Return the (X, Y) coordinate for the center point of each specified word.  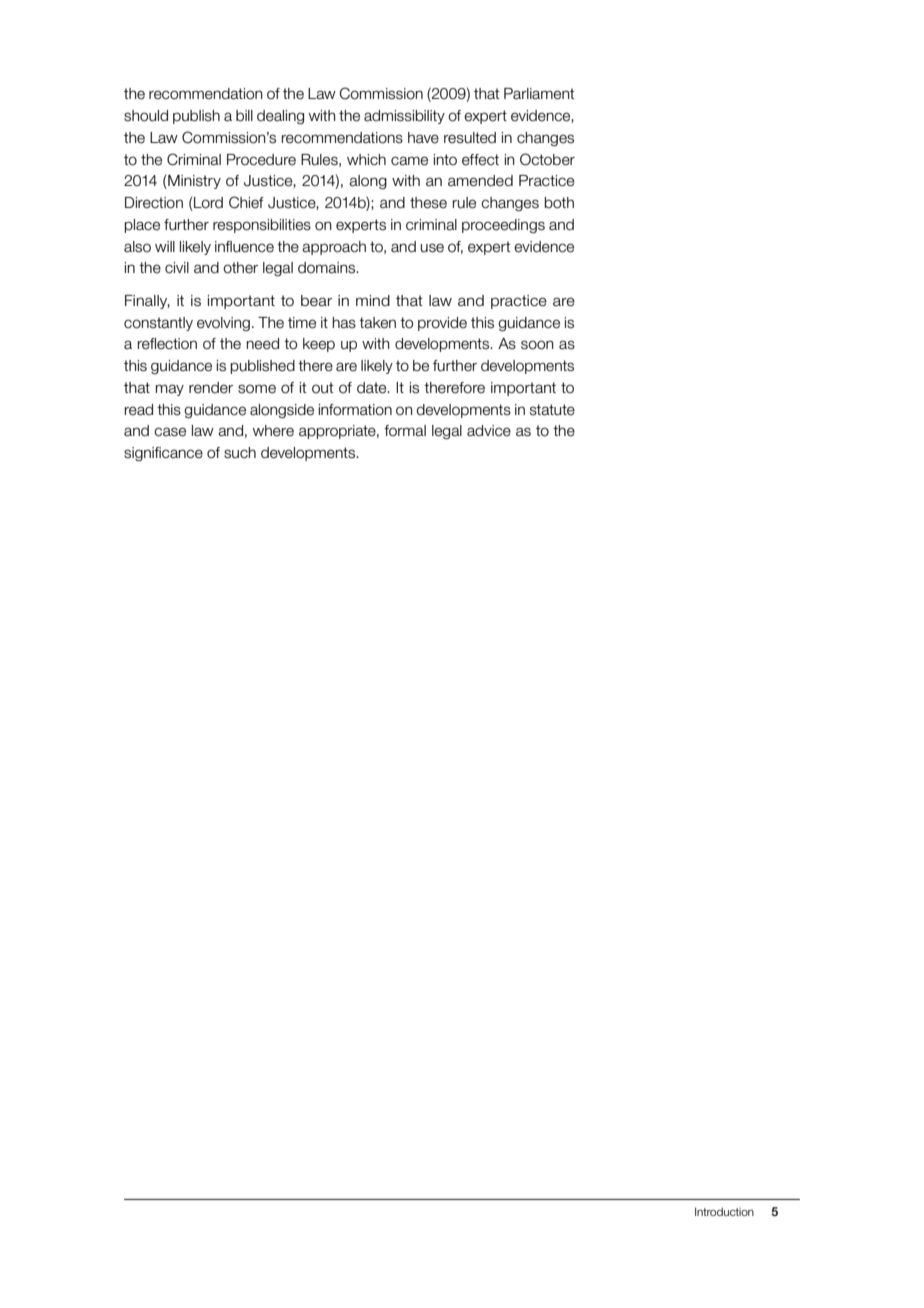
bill (244, 116)
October (547, 159)
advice (489, 431)
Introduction (724, 1211)
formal (405, 431)
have (423, 138)
